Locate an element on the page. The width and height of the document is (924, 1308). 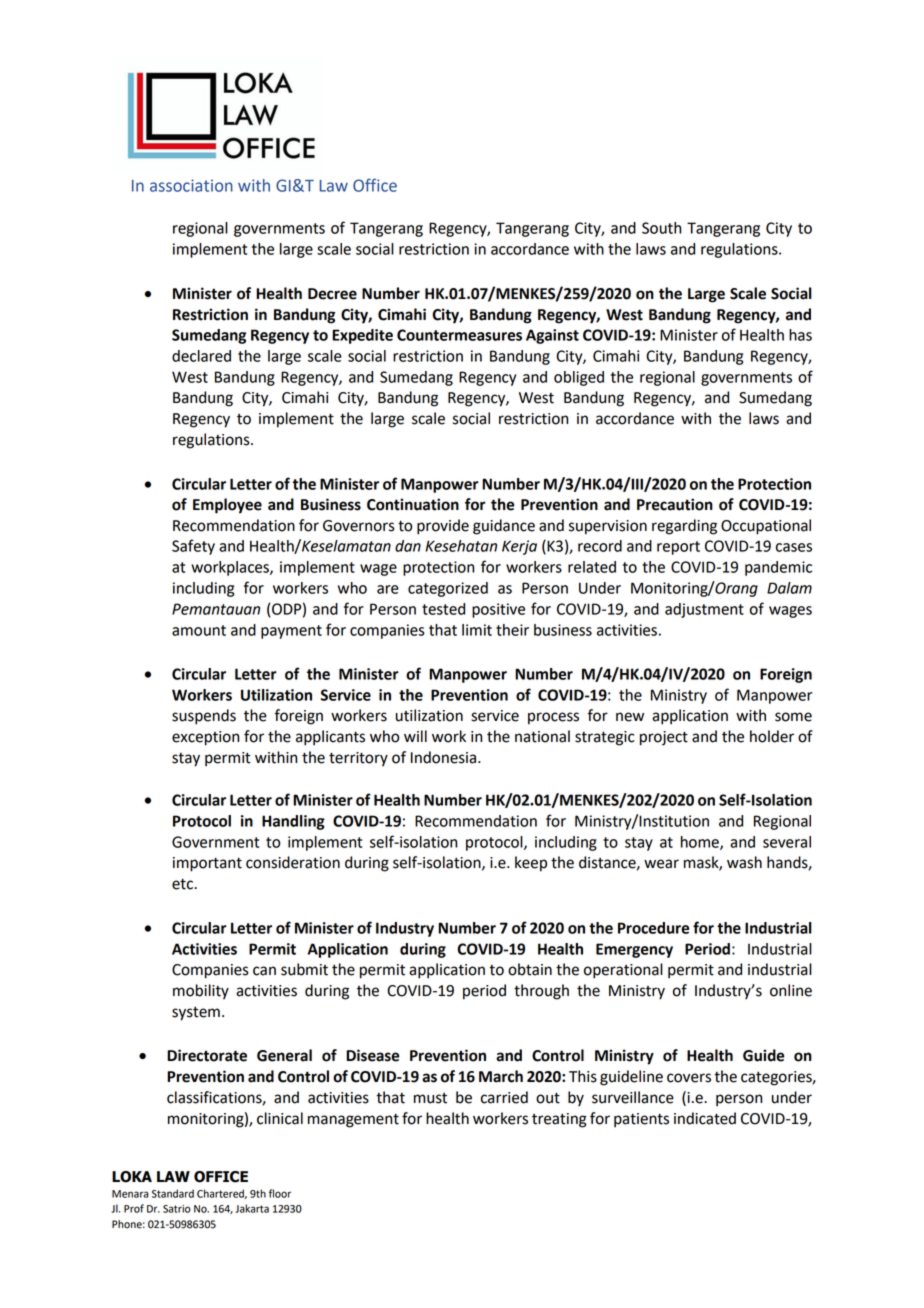
Standard is located at coordinates (173, 1193).
